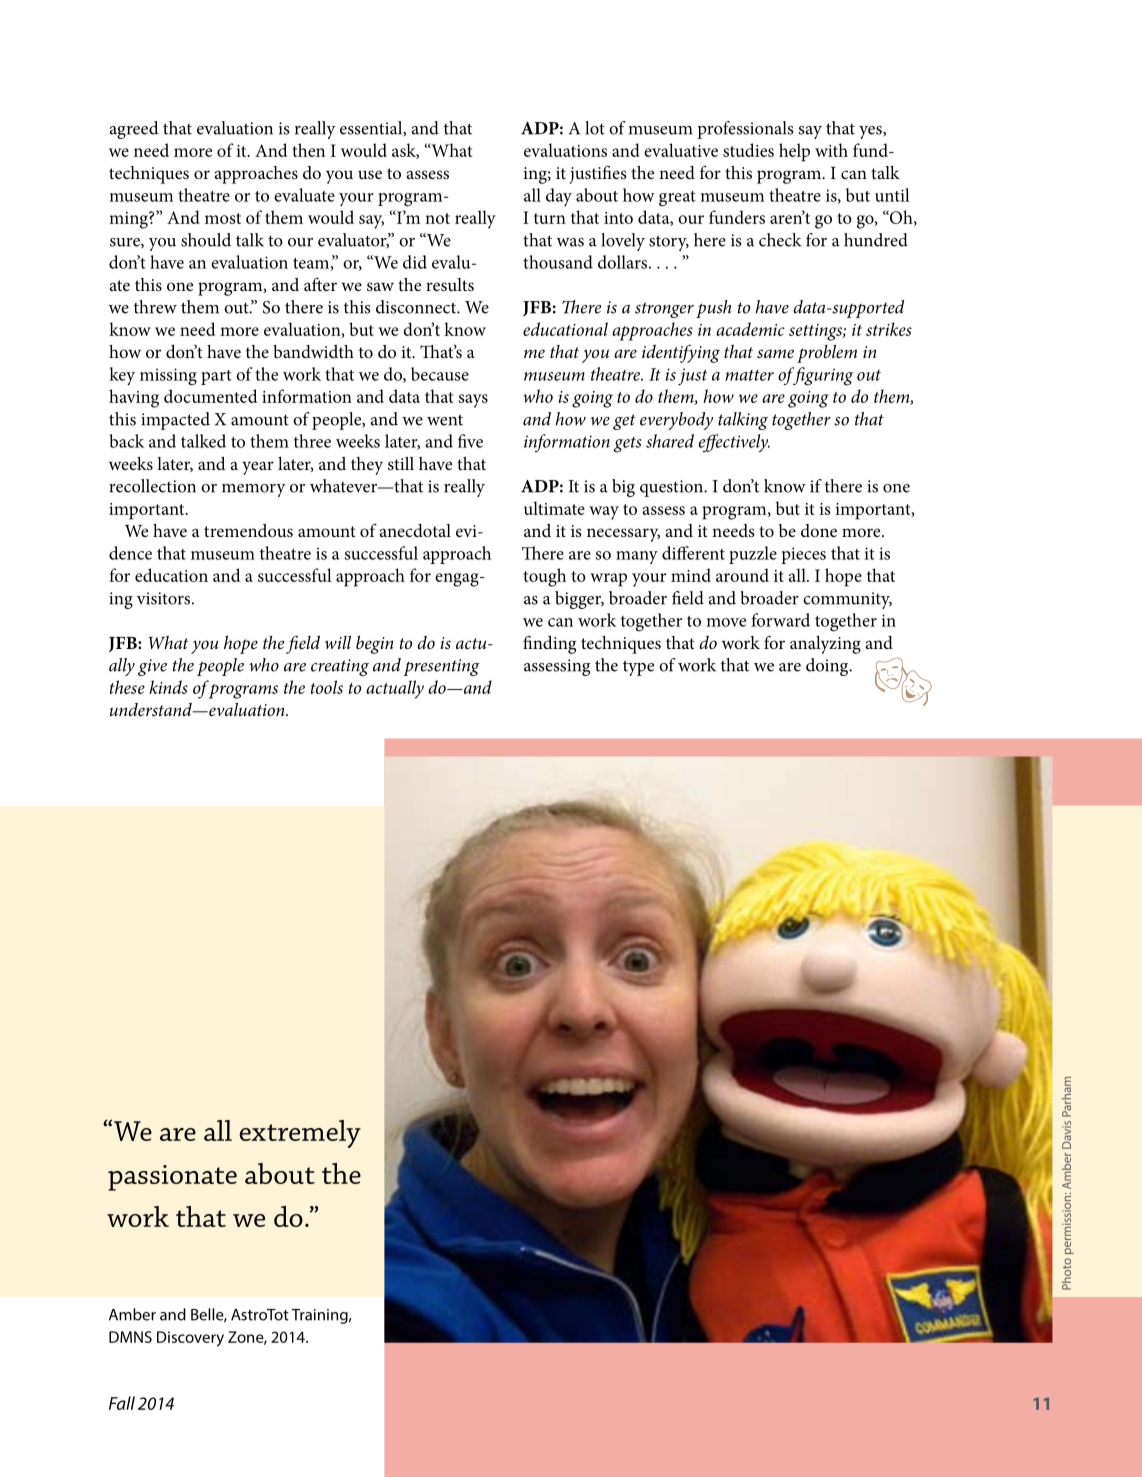 The height and width of the image is (1477, 1142). I want to click on passionate, so click(172, 1178).
